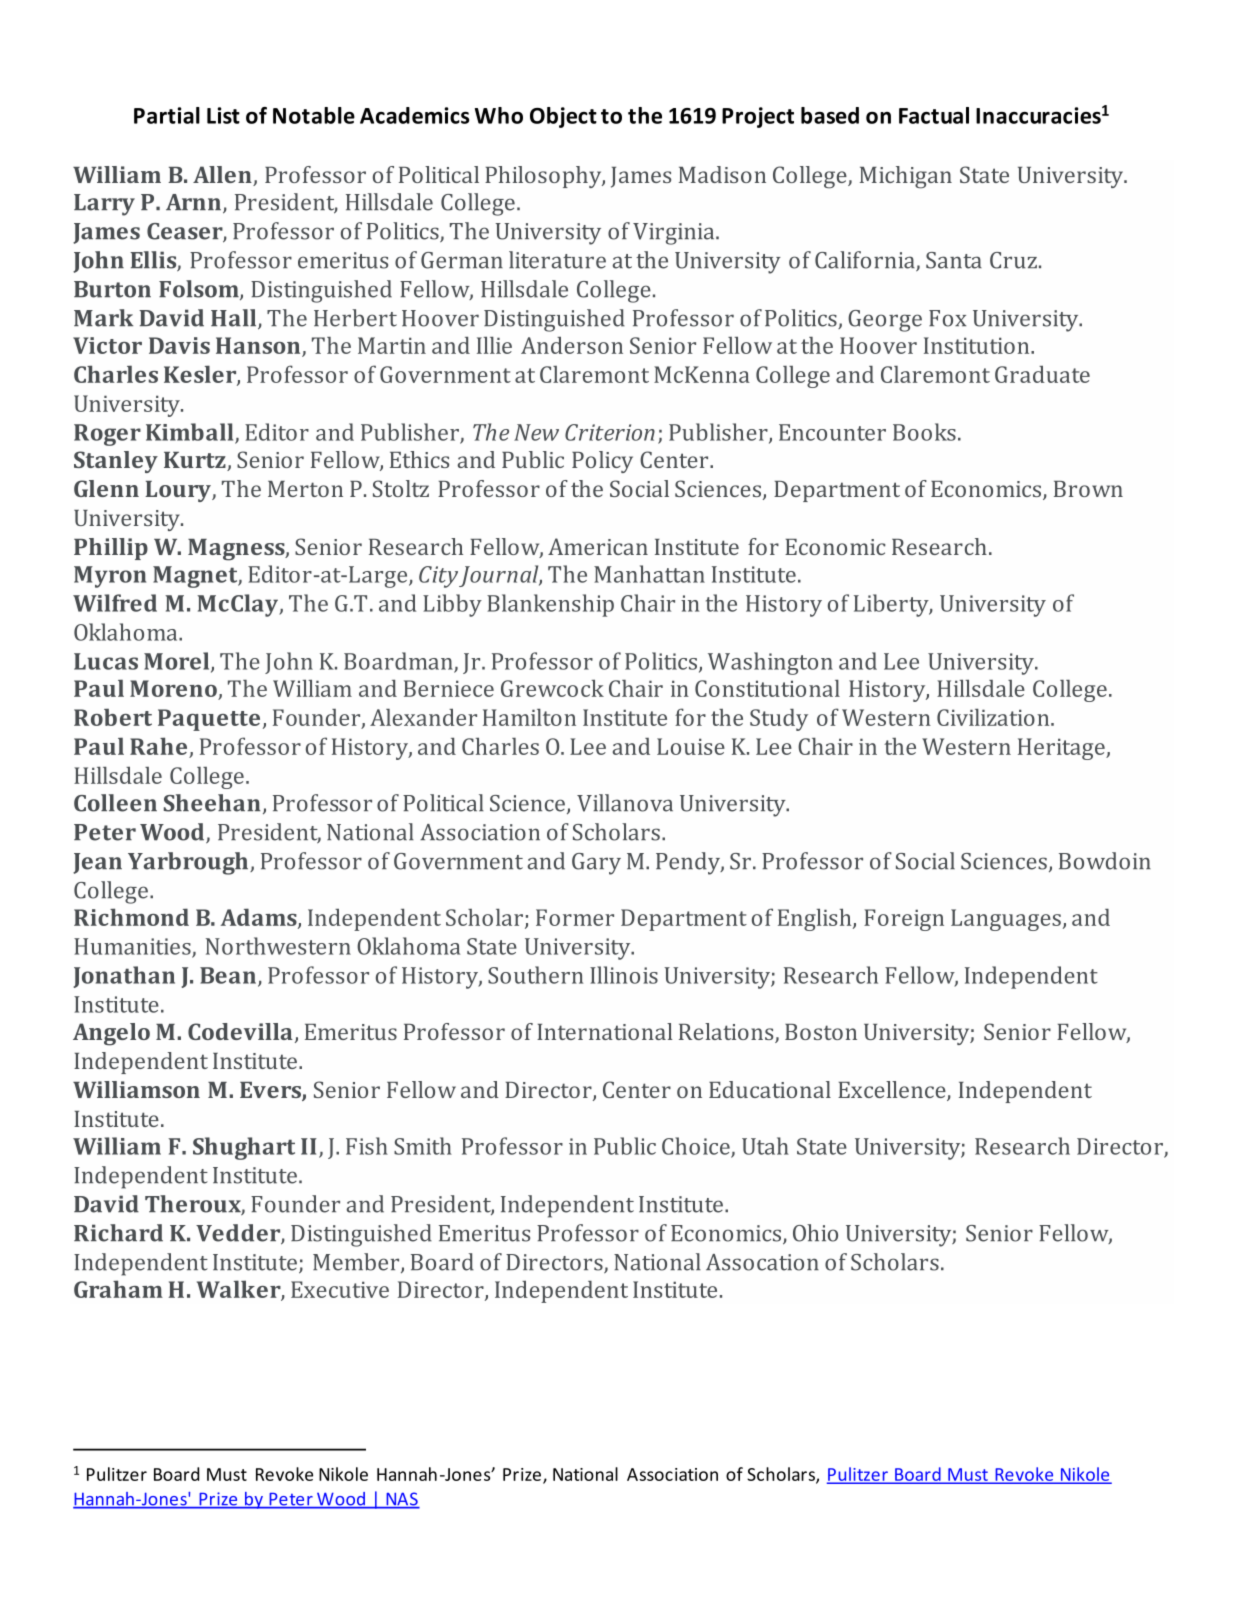 This page has width=1243, height=1609. What do you see at coordinates (228, 975) in the page?
I see `Bean` at bounding box center [228, 975].
